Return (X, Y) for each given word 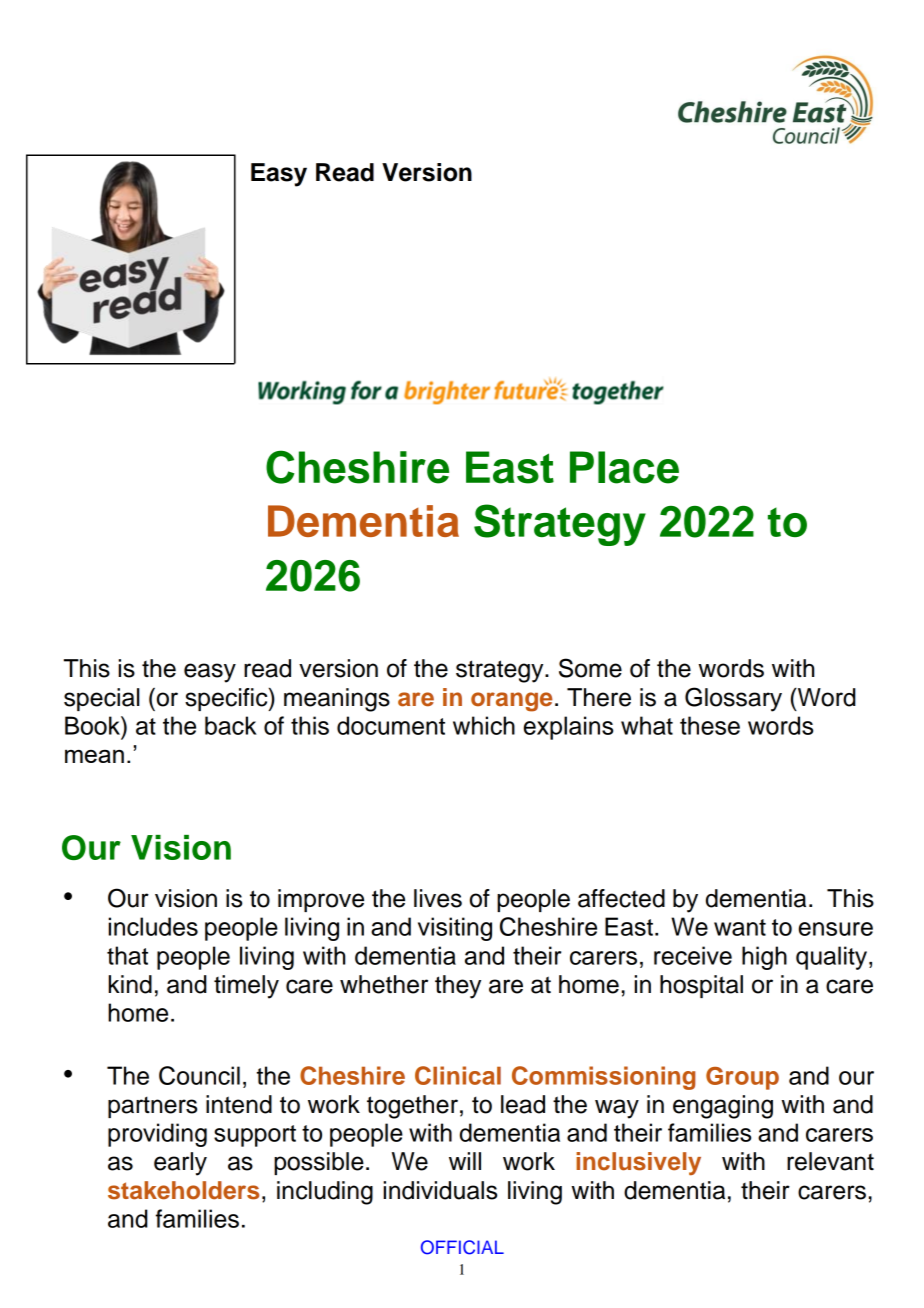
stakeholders (183, 1190)
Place (624, 467)
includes (153, 926)
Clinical (458, 1075)
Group (742, 1078)
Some (590, 668)
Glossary (733, 699)
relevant (830, 1161)
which (484, 725)
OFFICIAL (462, 1247)
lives (438, 898)
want (740, 927)
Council (199, 1075)
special (102, 699)
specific (227, 699)
